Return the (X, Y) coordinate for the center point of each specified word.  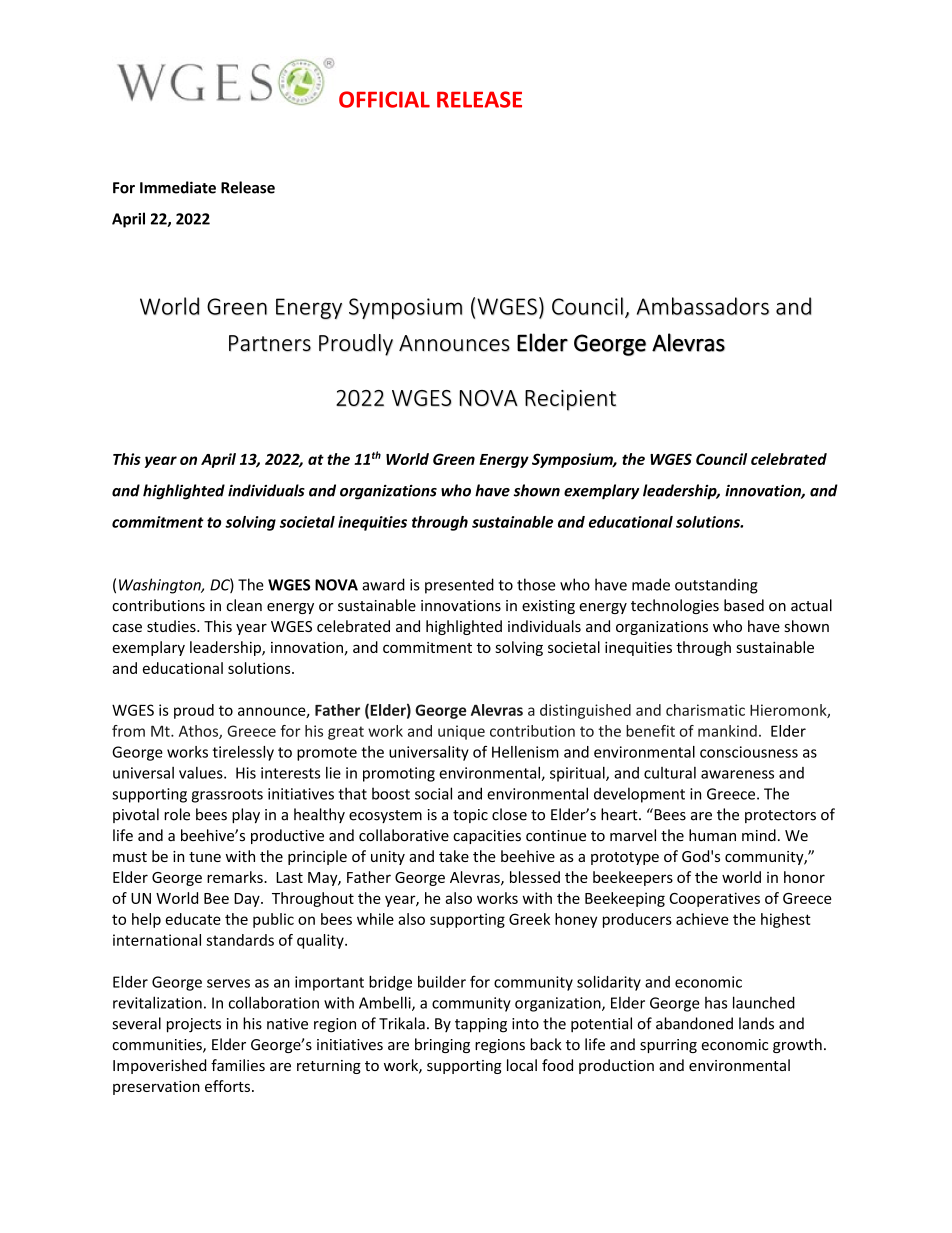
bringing (442, 1045)
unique (461, 732)
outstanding (716, 586)
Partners (270, 343)
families (238, 1065)
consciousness (749, 752)
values (202, 773)
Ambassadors (703, 306)
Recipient (570, 400)
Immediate (178, 187)
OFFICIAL (384, 99)
